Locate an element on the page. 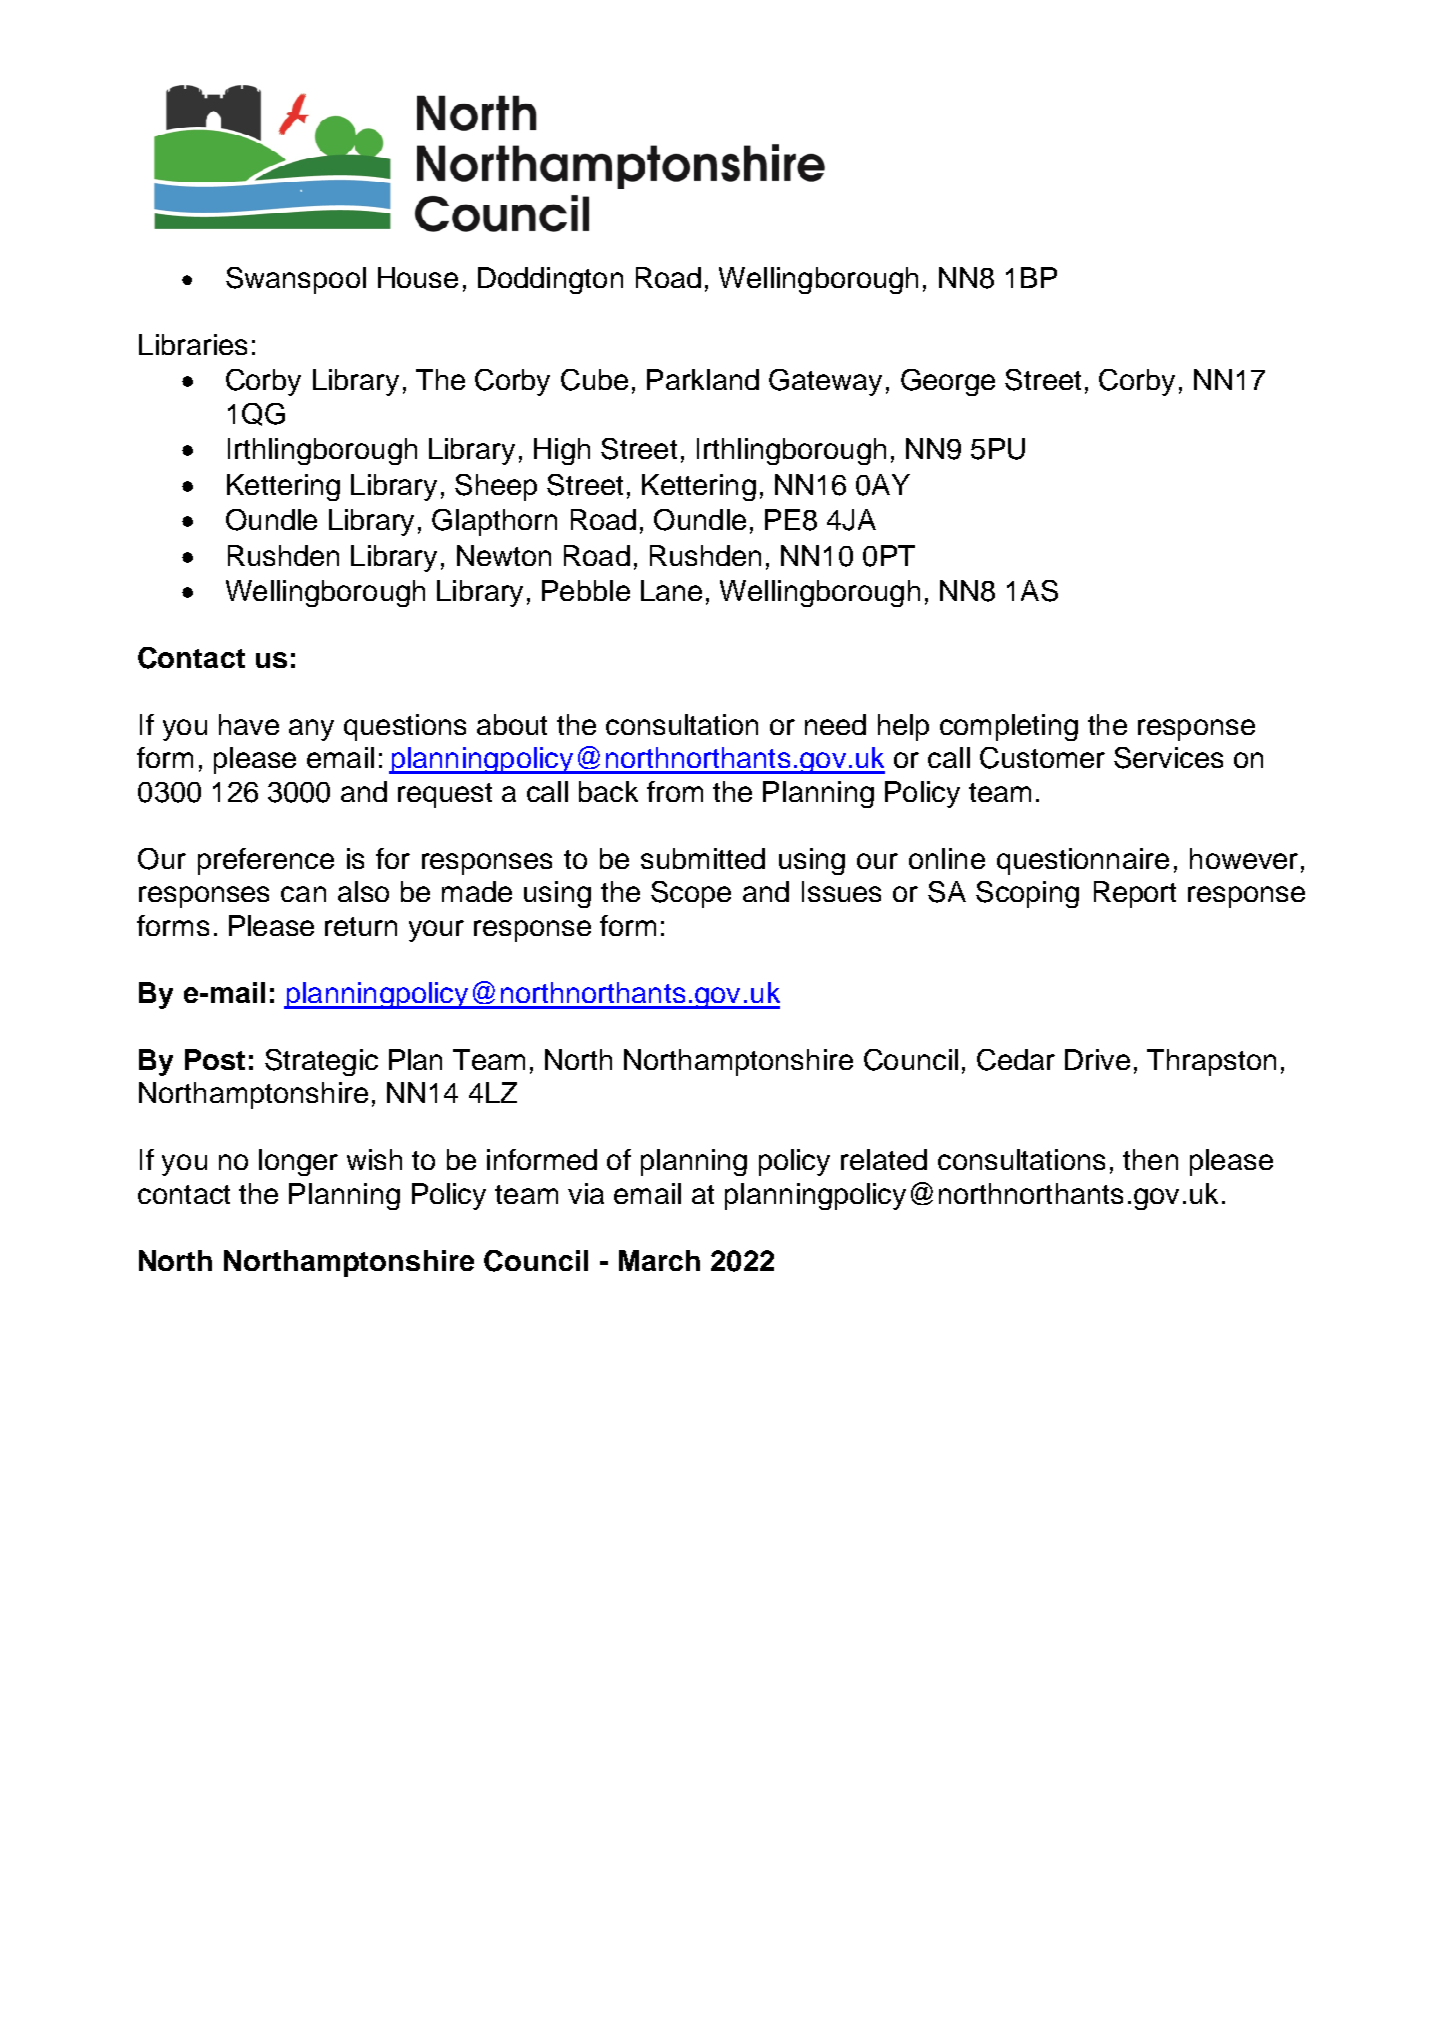 This page has height=2042, width=1444. Parkland is located at coordinates (703, 379).
